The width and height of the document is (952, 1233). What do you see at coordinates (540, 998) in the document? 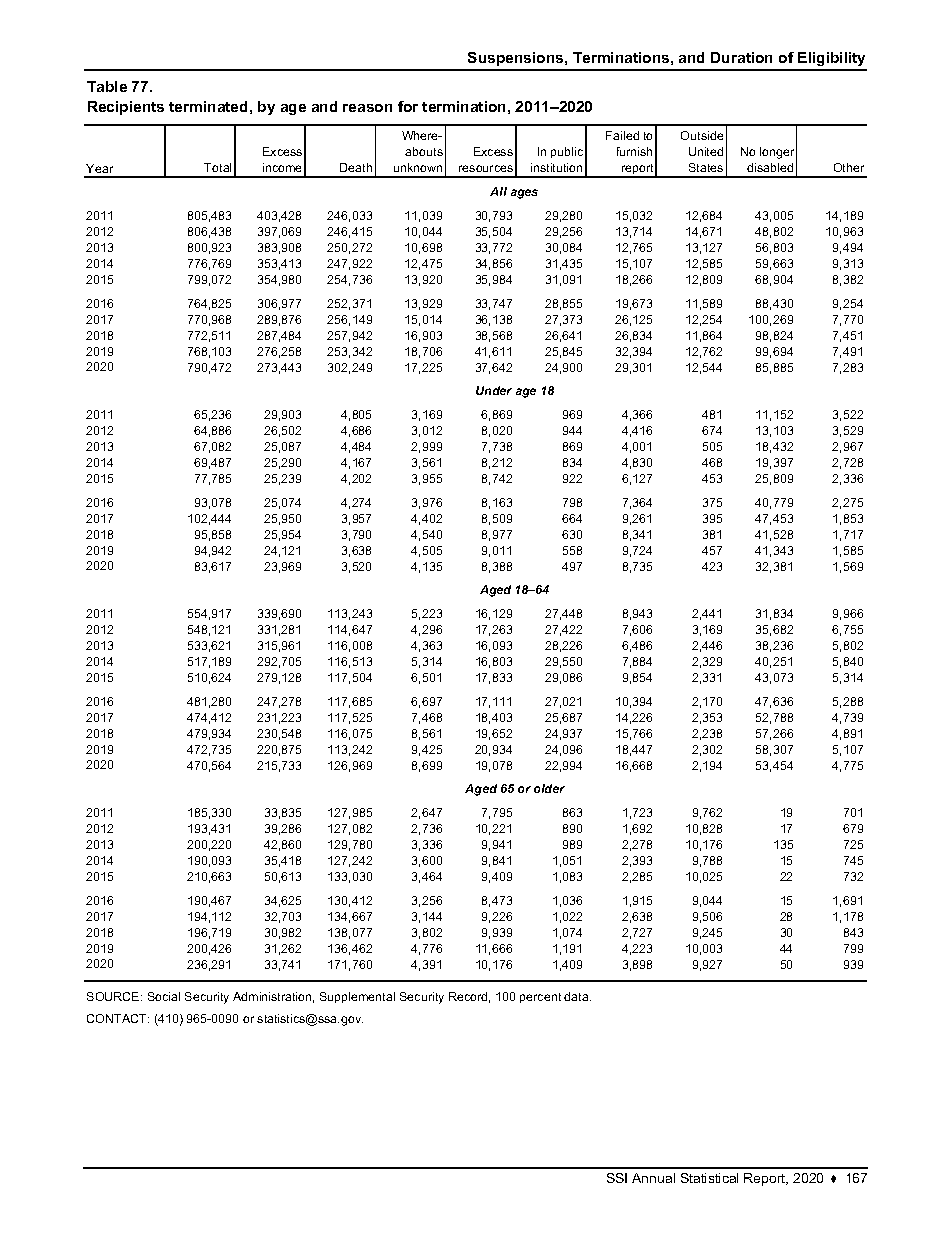
I see `percent` at bounding box center [540, 998].
